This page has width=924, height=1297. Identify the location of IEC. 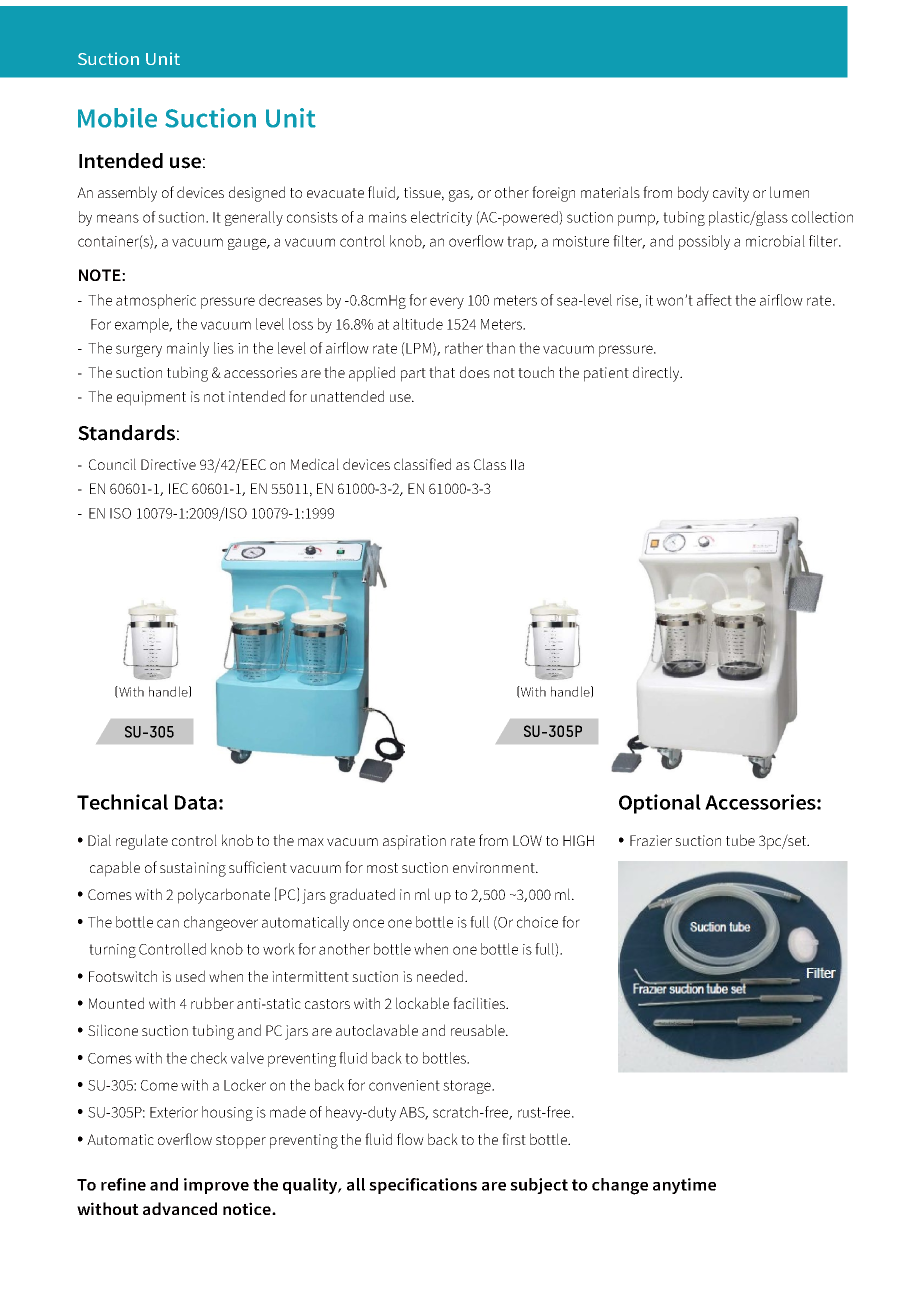
(178, 488).
